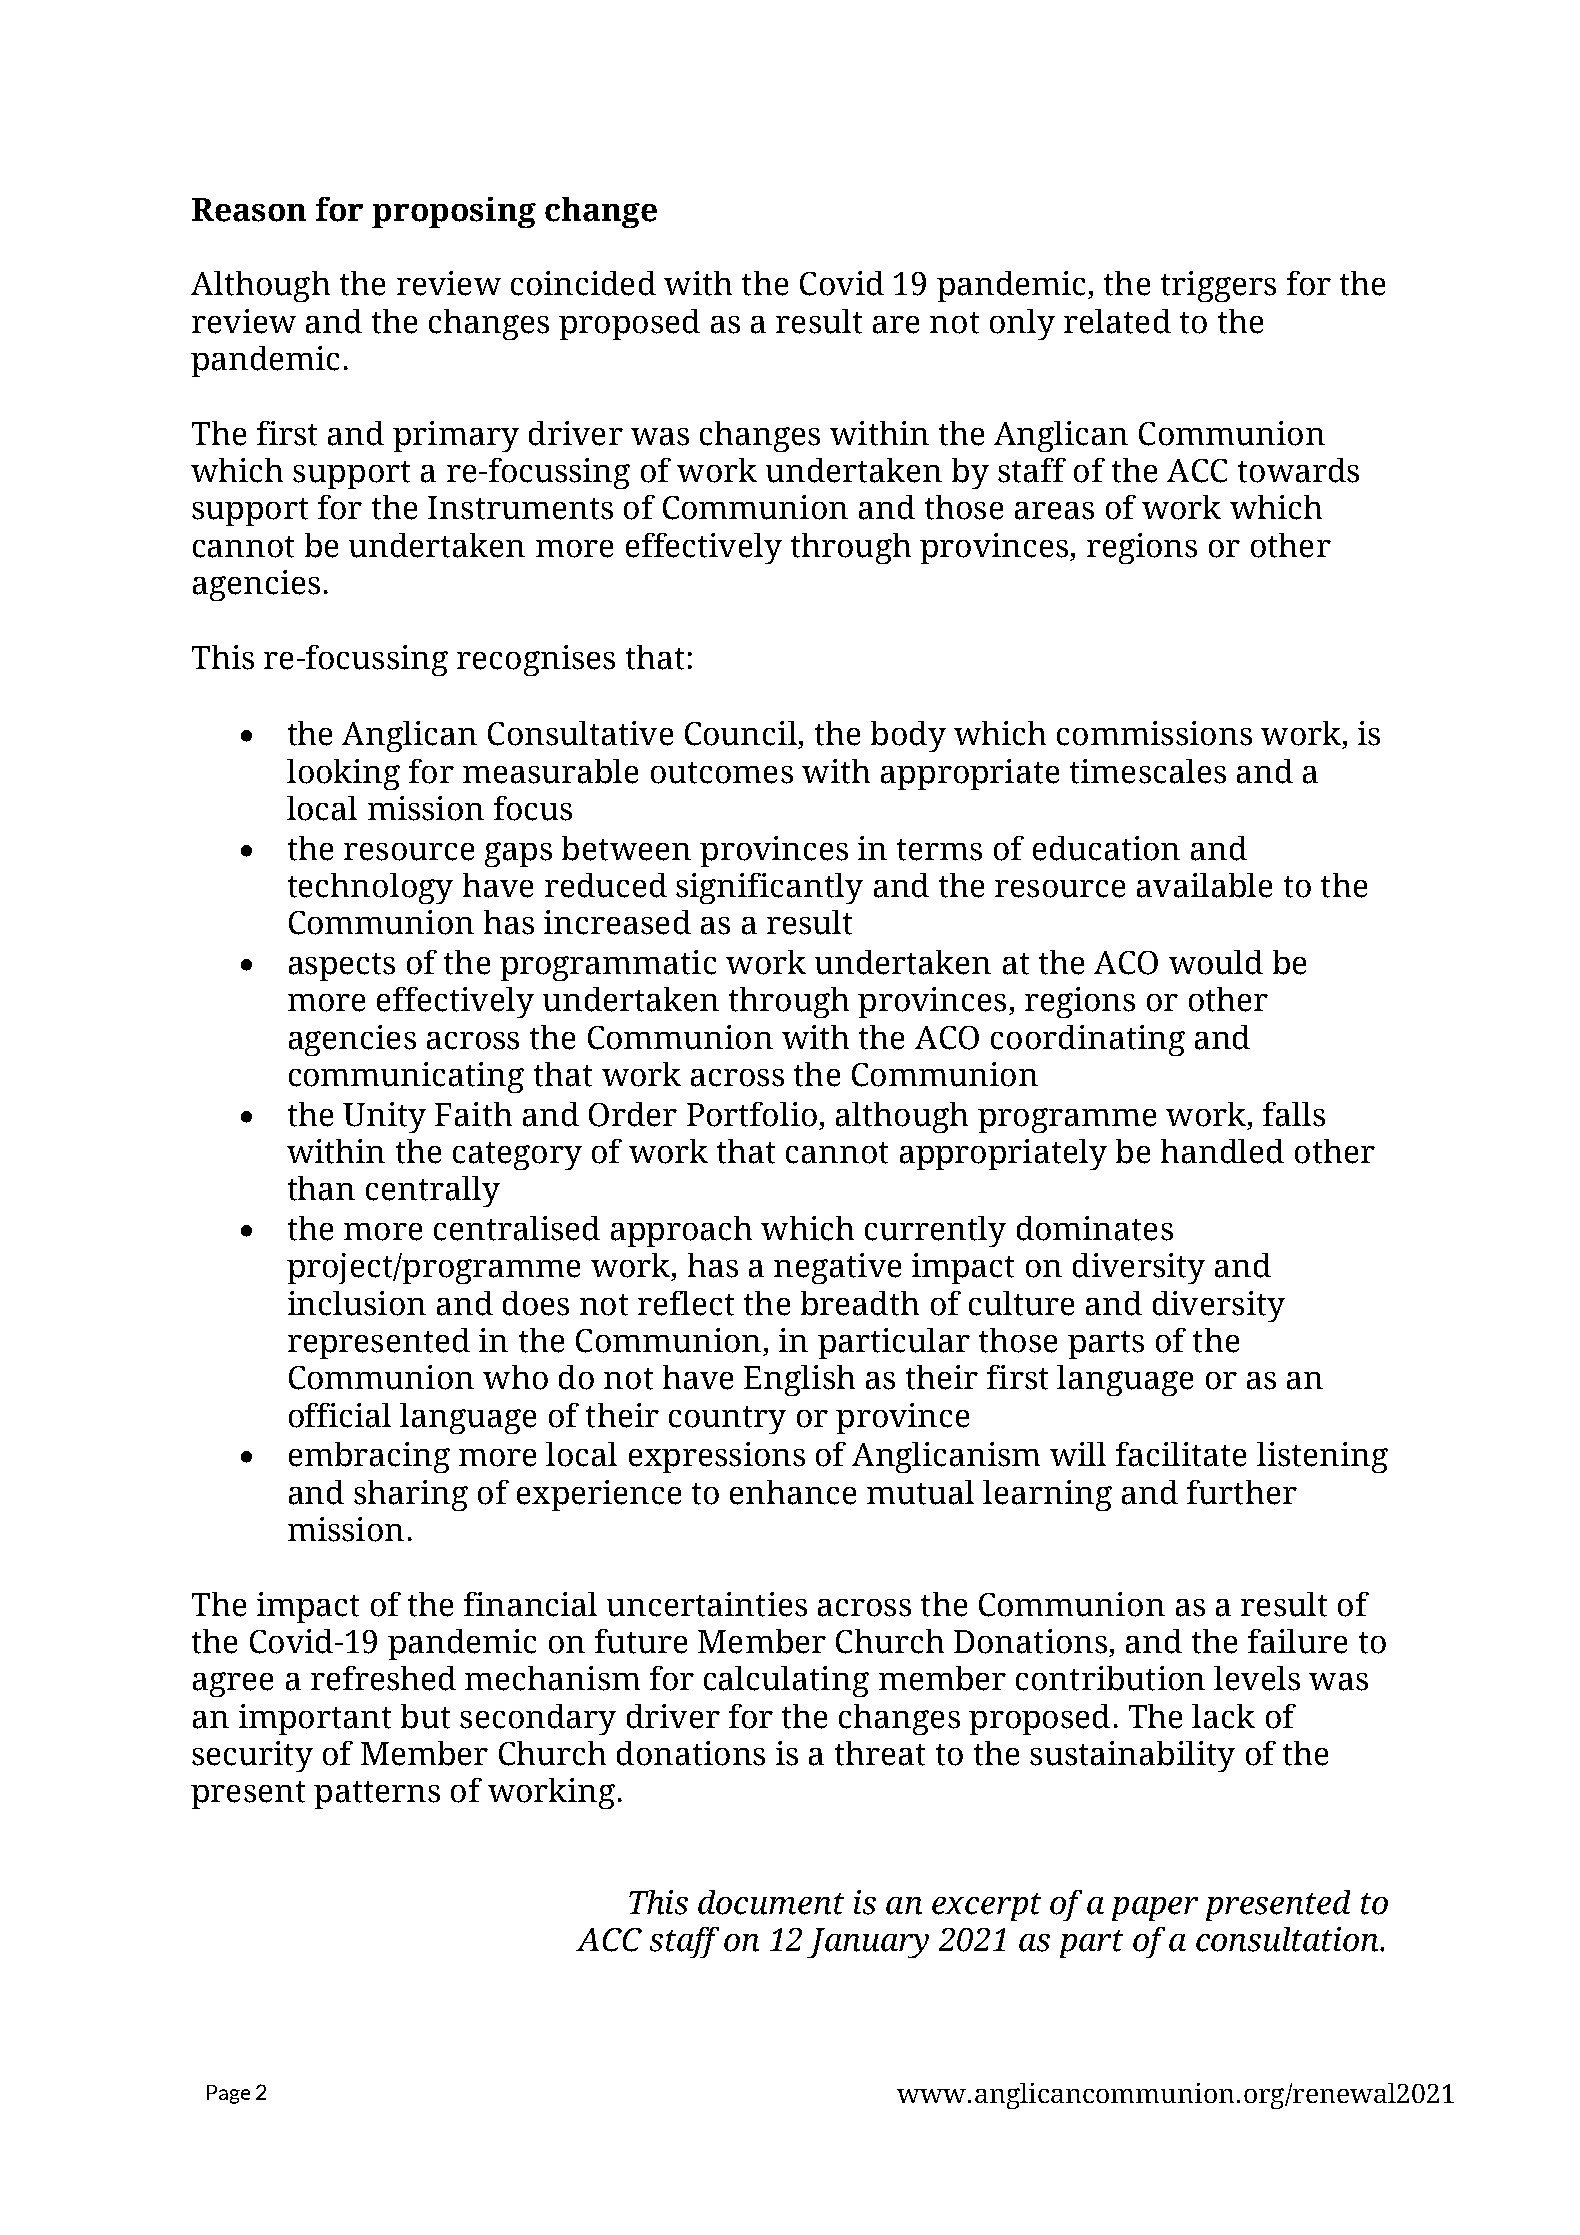 The width and height of the page is (1580, 2235). I want to click on Unity, so click(384, 1117).
